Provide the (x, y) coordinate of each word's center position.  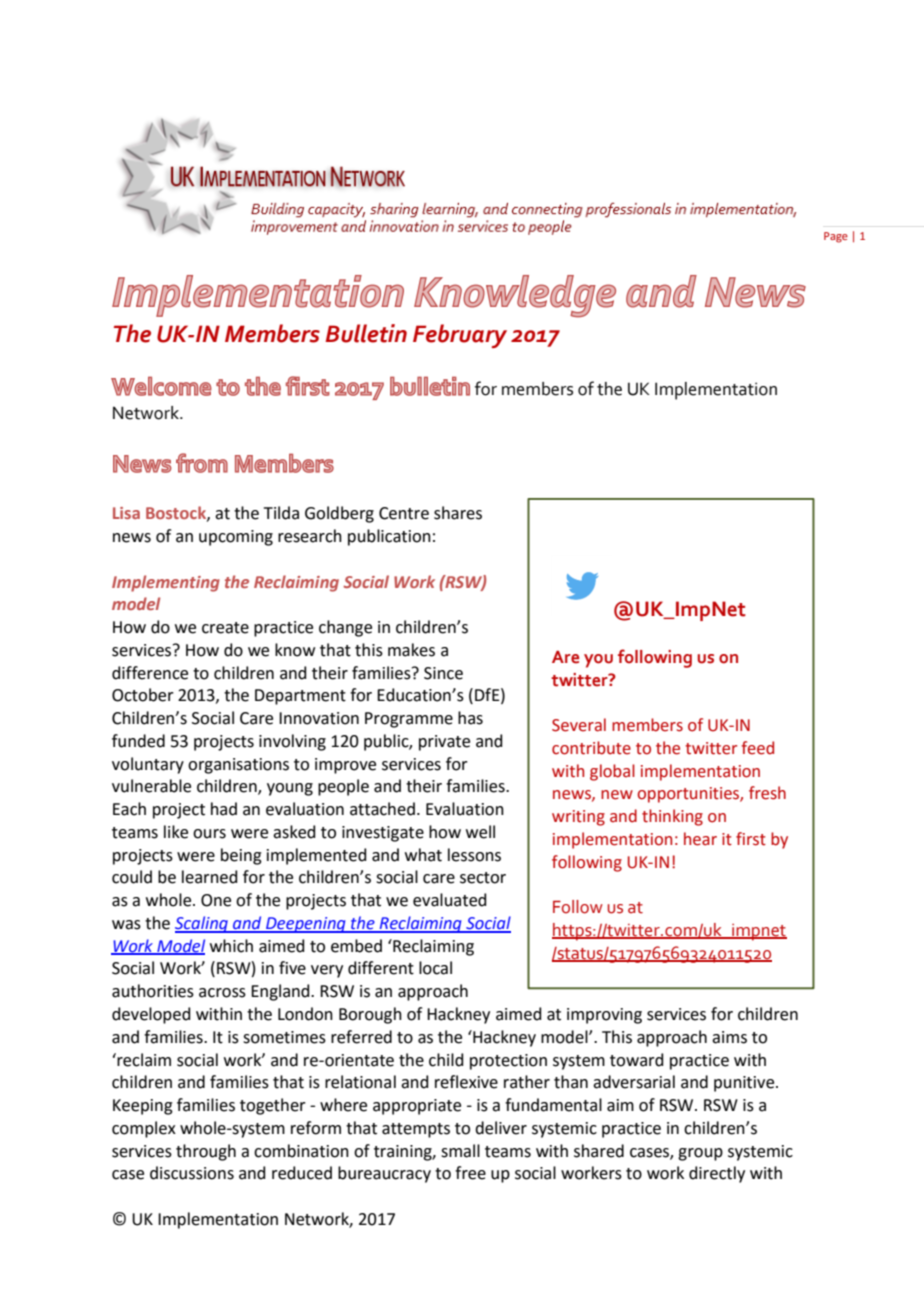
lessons (474, 855)
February (460, 336)
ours (209, 834)
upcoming (236, 538)
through (206, 1152)
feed (757, 748)
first (751, 839)
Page (836, 237)
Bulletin (366, 333)
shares (458, 513)
